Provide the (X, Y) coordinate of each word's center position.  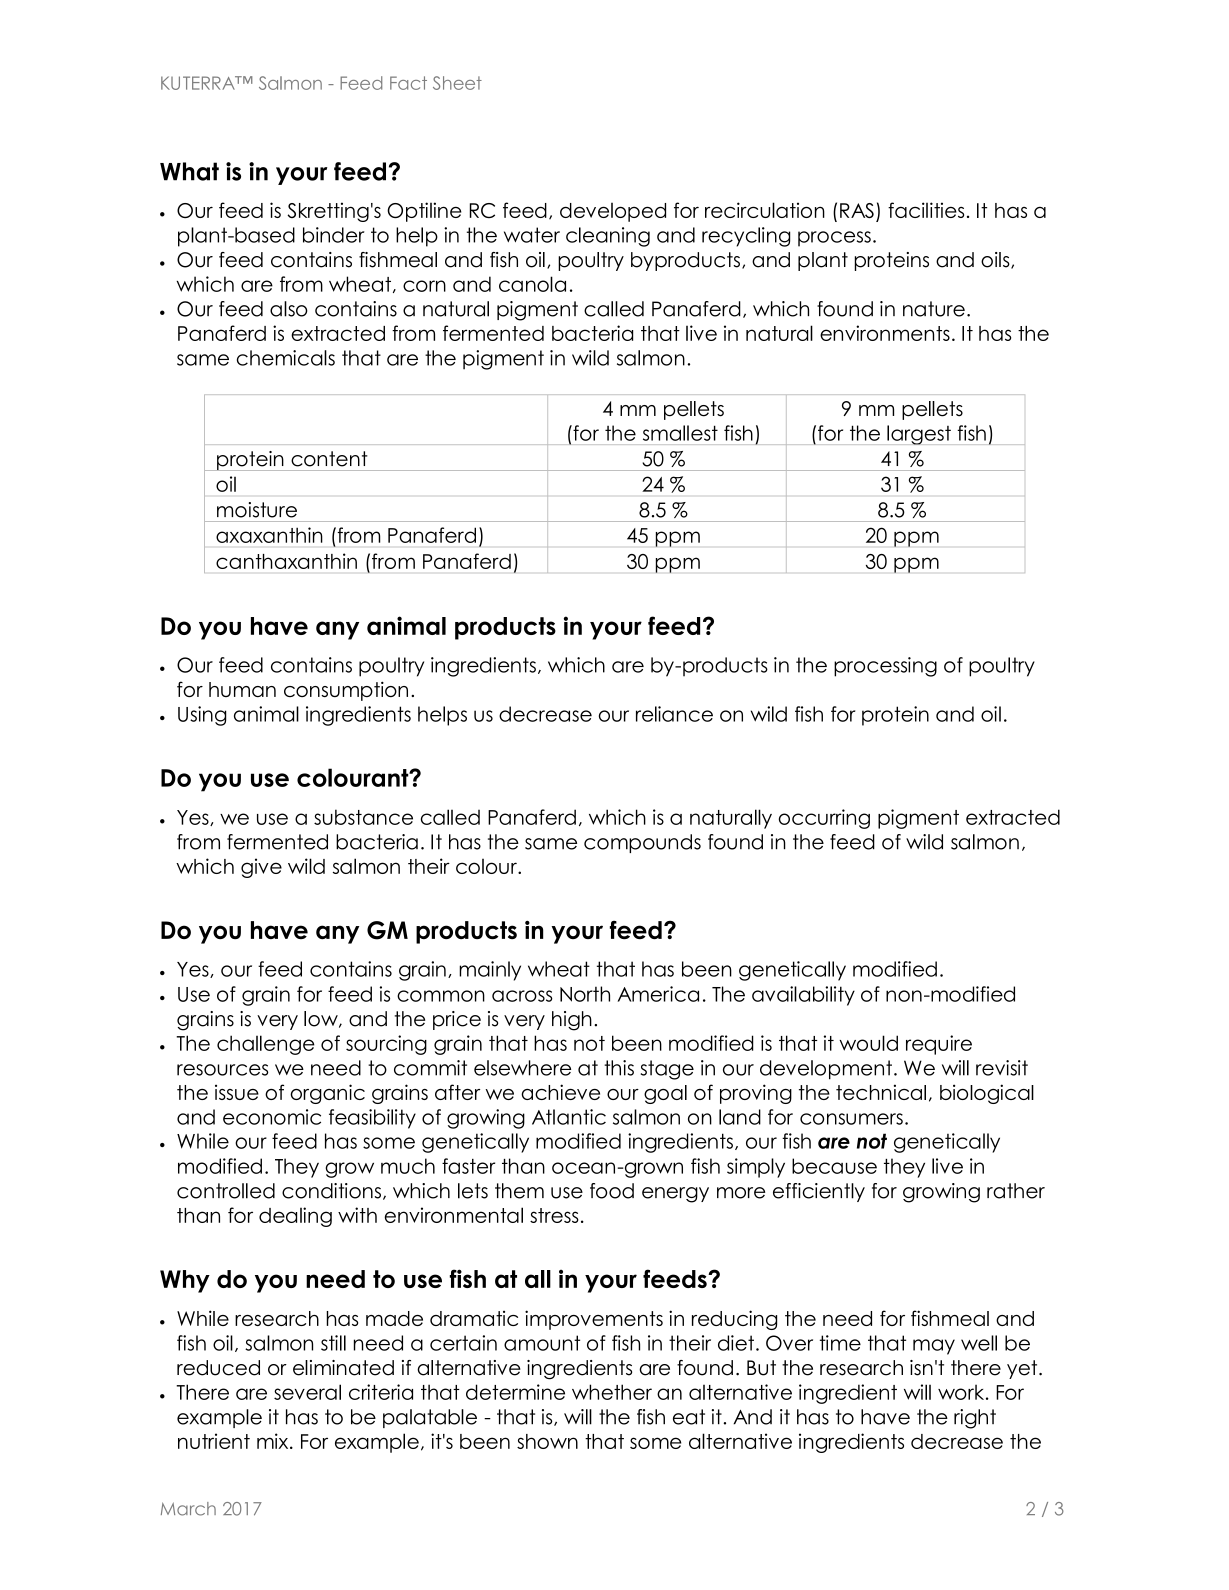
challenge (266, 1045)
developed (613, 212)
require (939, 1045)
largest (919, 435)
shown (547, 1441)
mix (274, 1441)
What (189, 171)
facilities (926, 210)
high (572, 1021)
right (975, 1419)
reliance (674, 714)
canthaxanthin (286, 561)
